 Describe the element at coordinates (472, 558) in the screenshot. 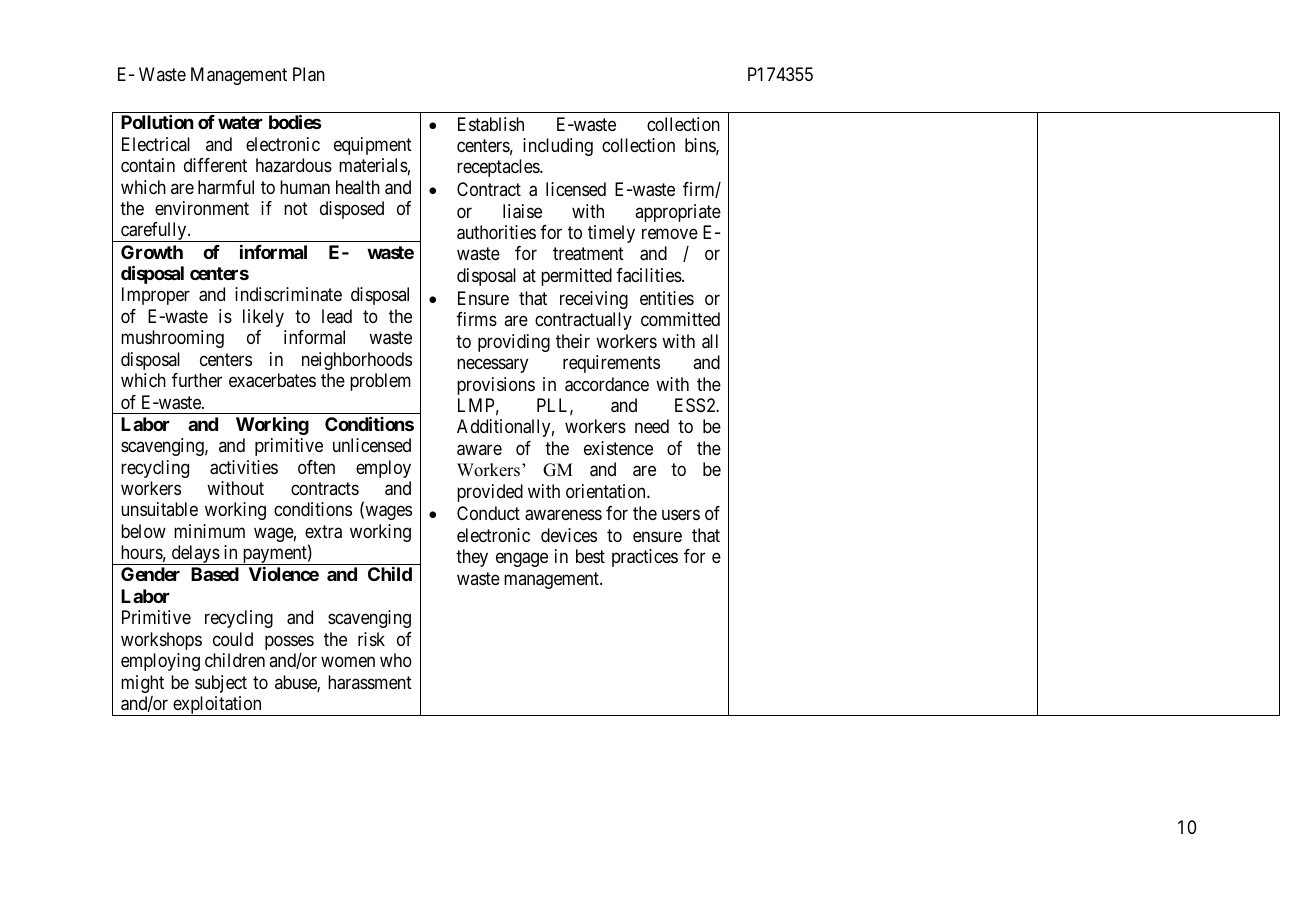

I see `they` at that location.
